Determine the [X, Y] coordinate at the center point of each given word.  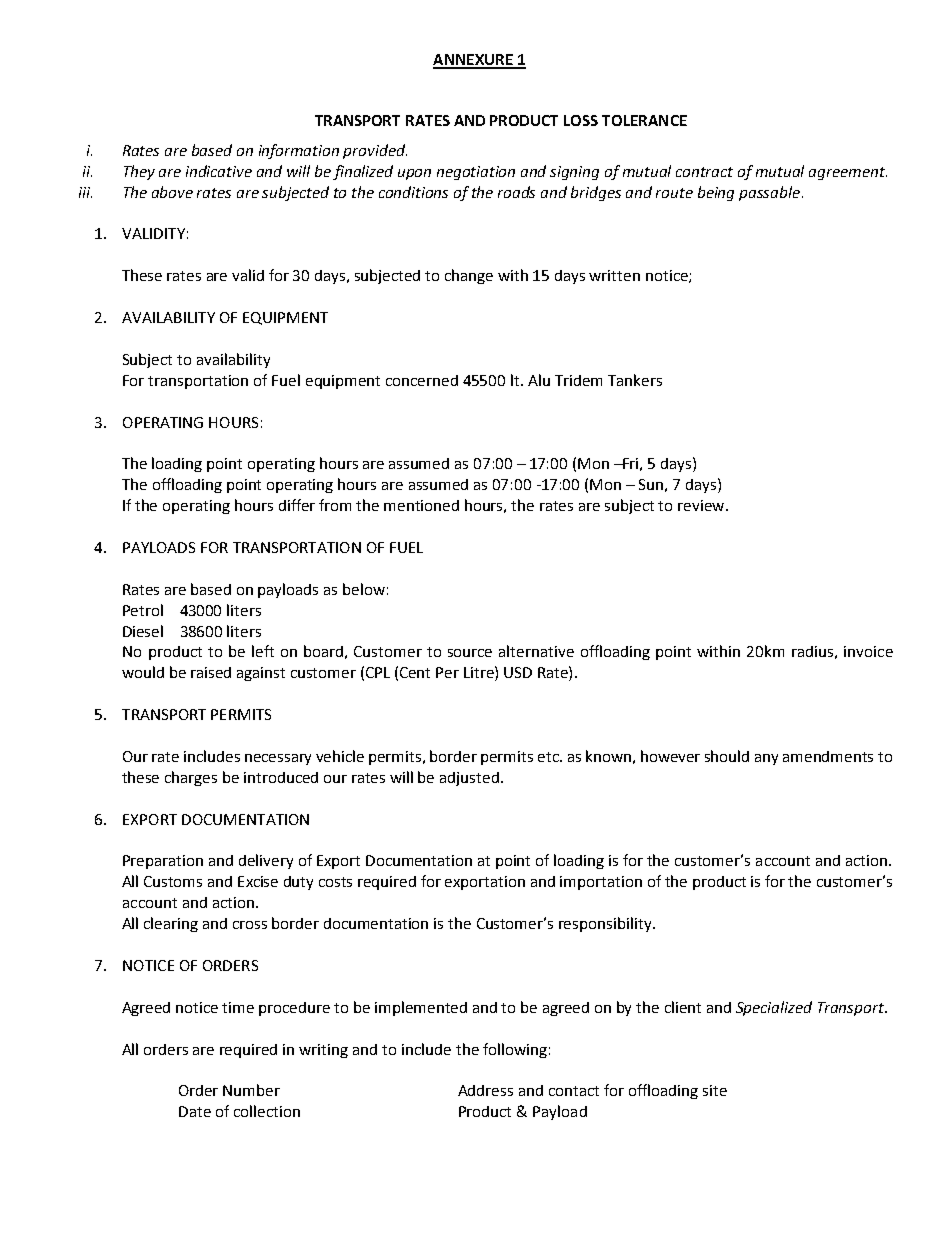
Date [195, 1111]
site [715, 1090]
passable [771, 193]
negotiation [476, 173]
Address [485, 1090]
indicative [219, 171]
